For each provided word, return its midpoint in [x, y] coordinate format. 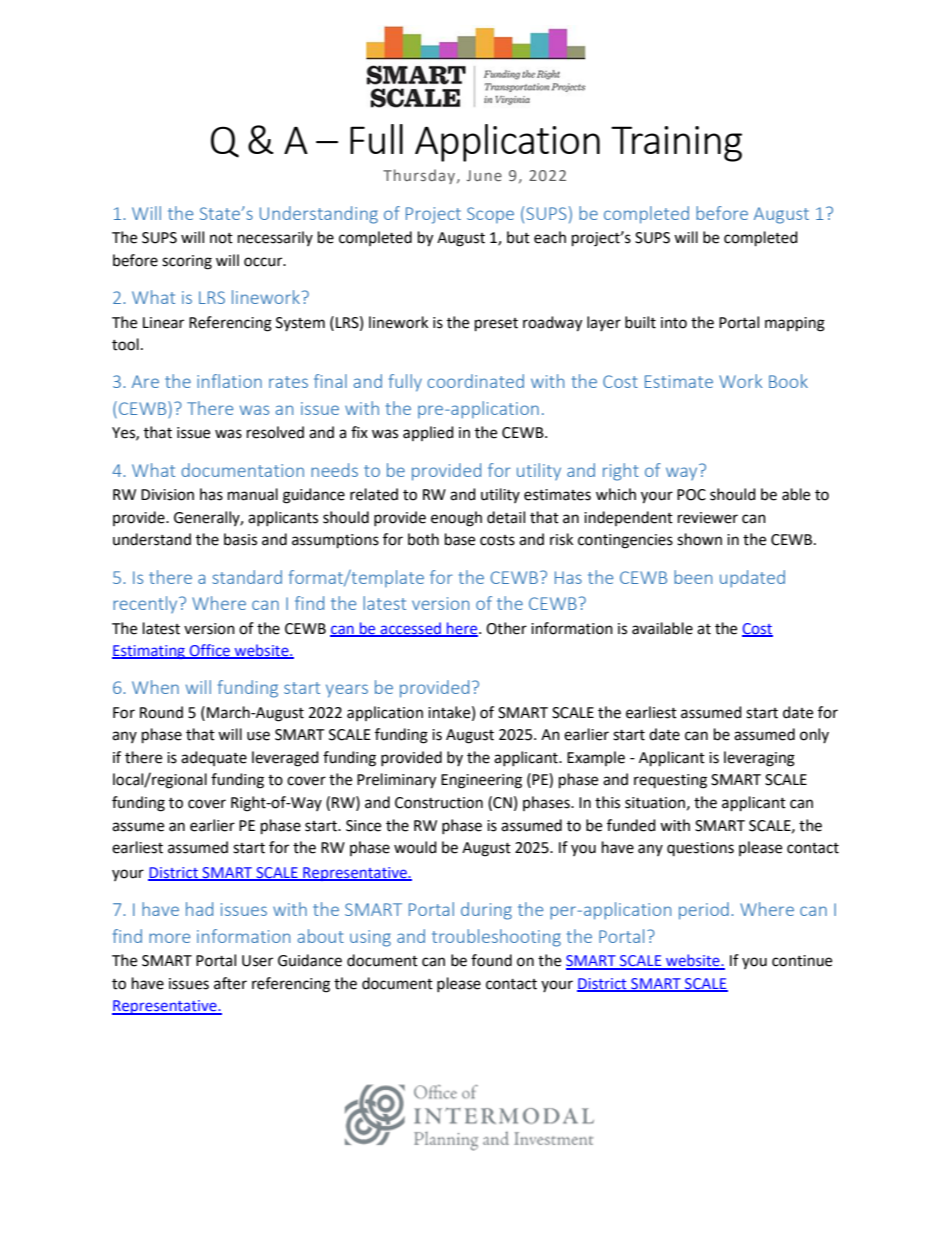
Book [788, 381]
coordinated [475, 381]
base [460, 539]
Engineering [481, 781]
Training [676, 144]
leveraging [759, 759]
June [484, 175]
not [221, 238]
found [491, 960]
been [693, 577]
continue [802, 961]
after [230, 983]
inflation [229, 381]
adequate [214, 758]
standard [247, 577]
